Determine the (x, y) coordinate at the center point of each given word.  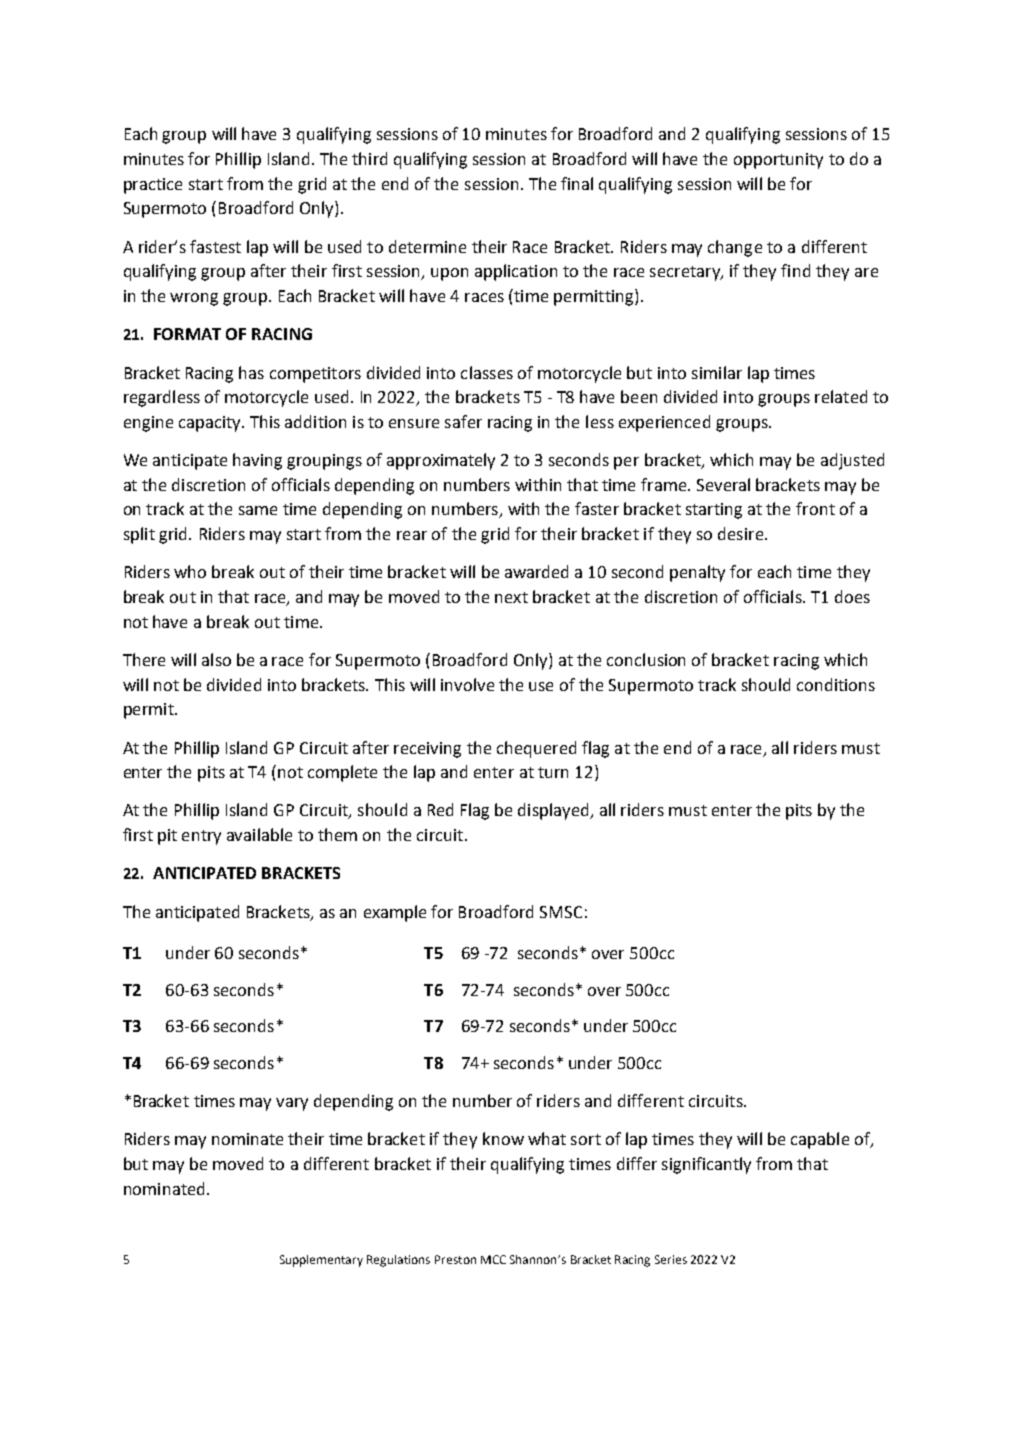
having (257, 461)
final (577, 183)
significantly (706, 1165)
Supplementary (321, 1261)
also (216, 659)
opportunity (778, 161)
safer (463, 421)
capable (820, 1140)
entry (201, 837)
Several (723, 484)
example (395, 913)
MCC (493, 1259)
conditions (836, 684)
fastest (215, 246)
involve (467, 684)
